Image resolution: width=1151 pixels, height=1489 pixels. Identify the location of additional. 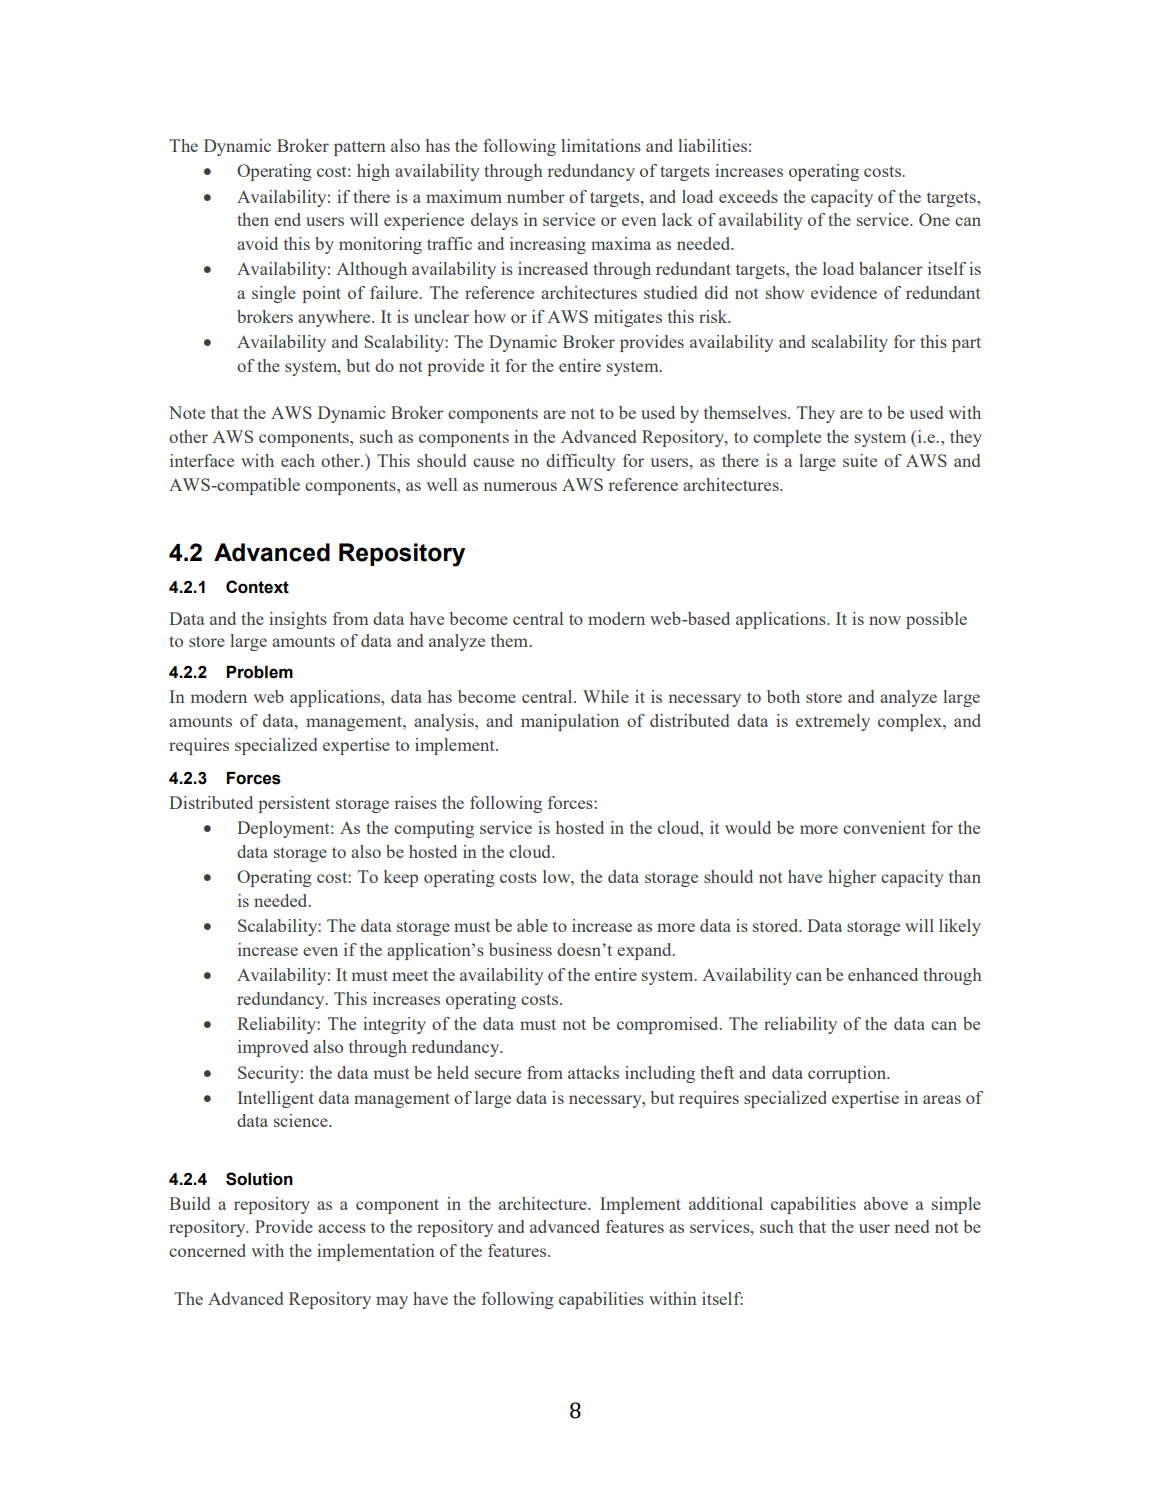
(726, 1203).
